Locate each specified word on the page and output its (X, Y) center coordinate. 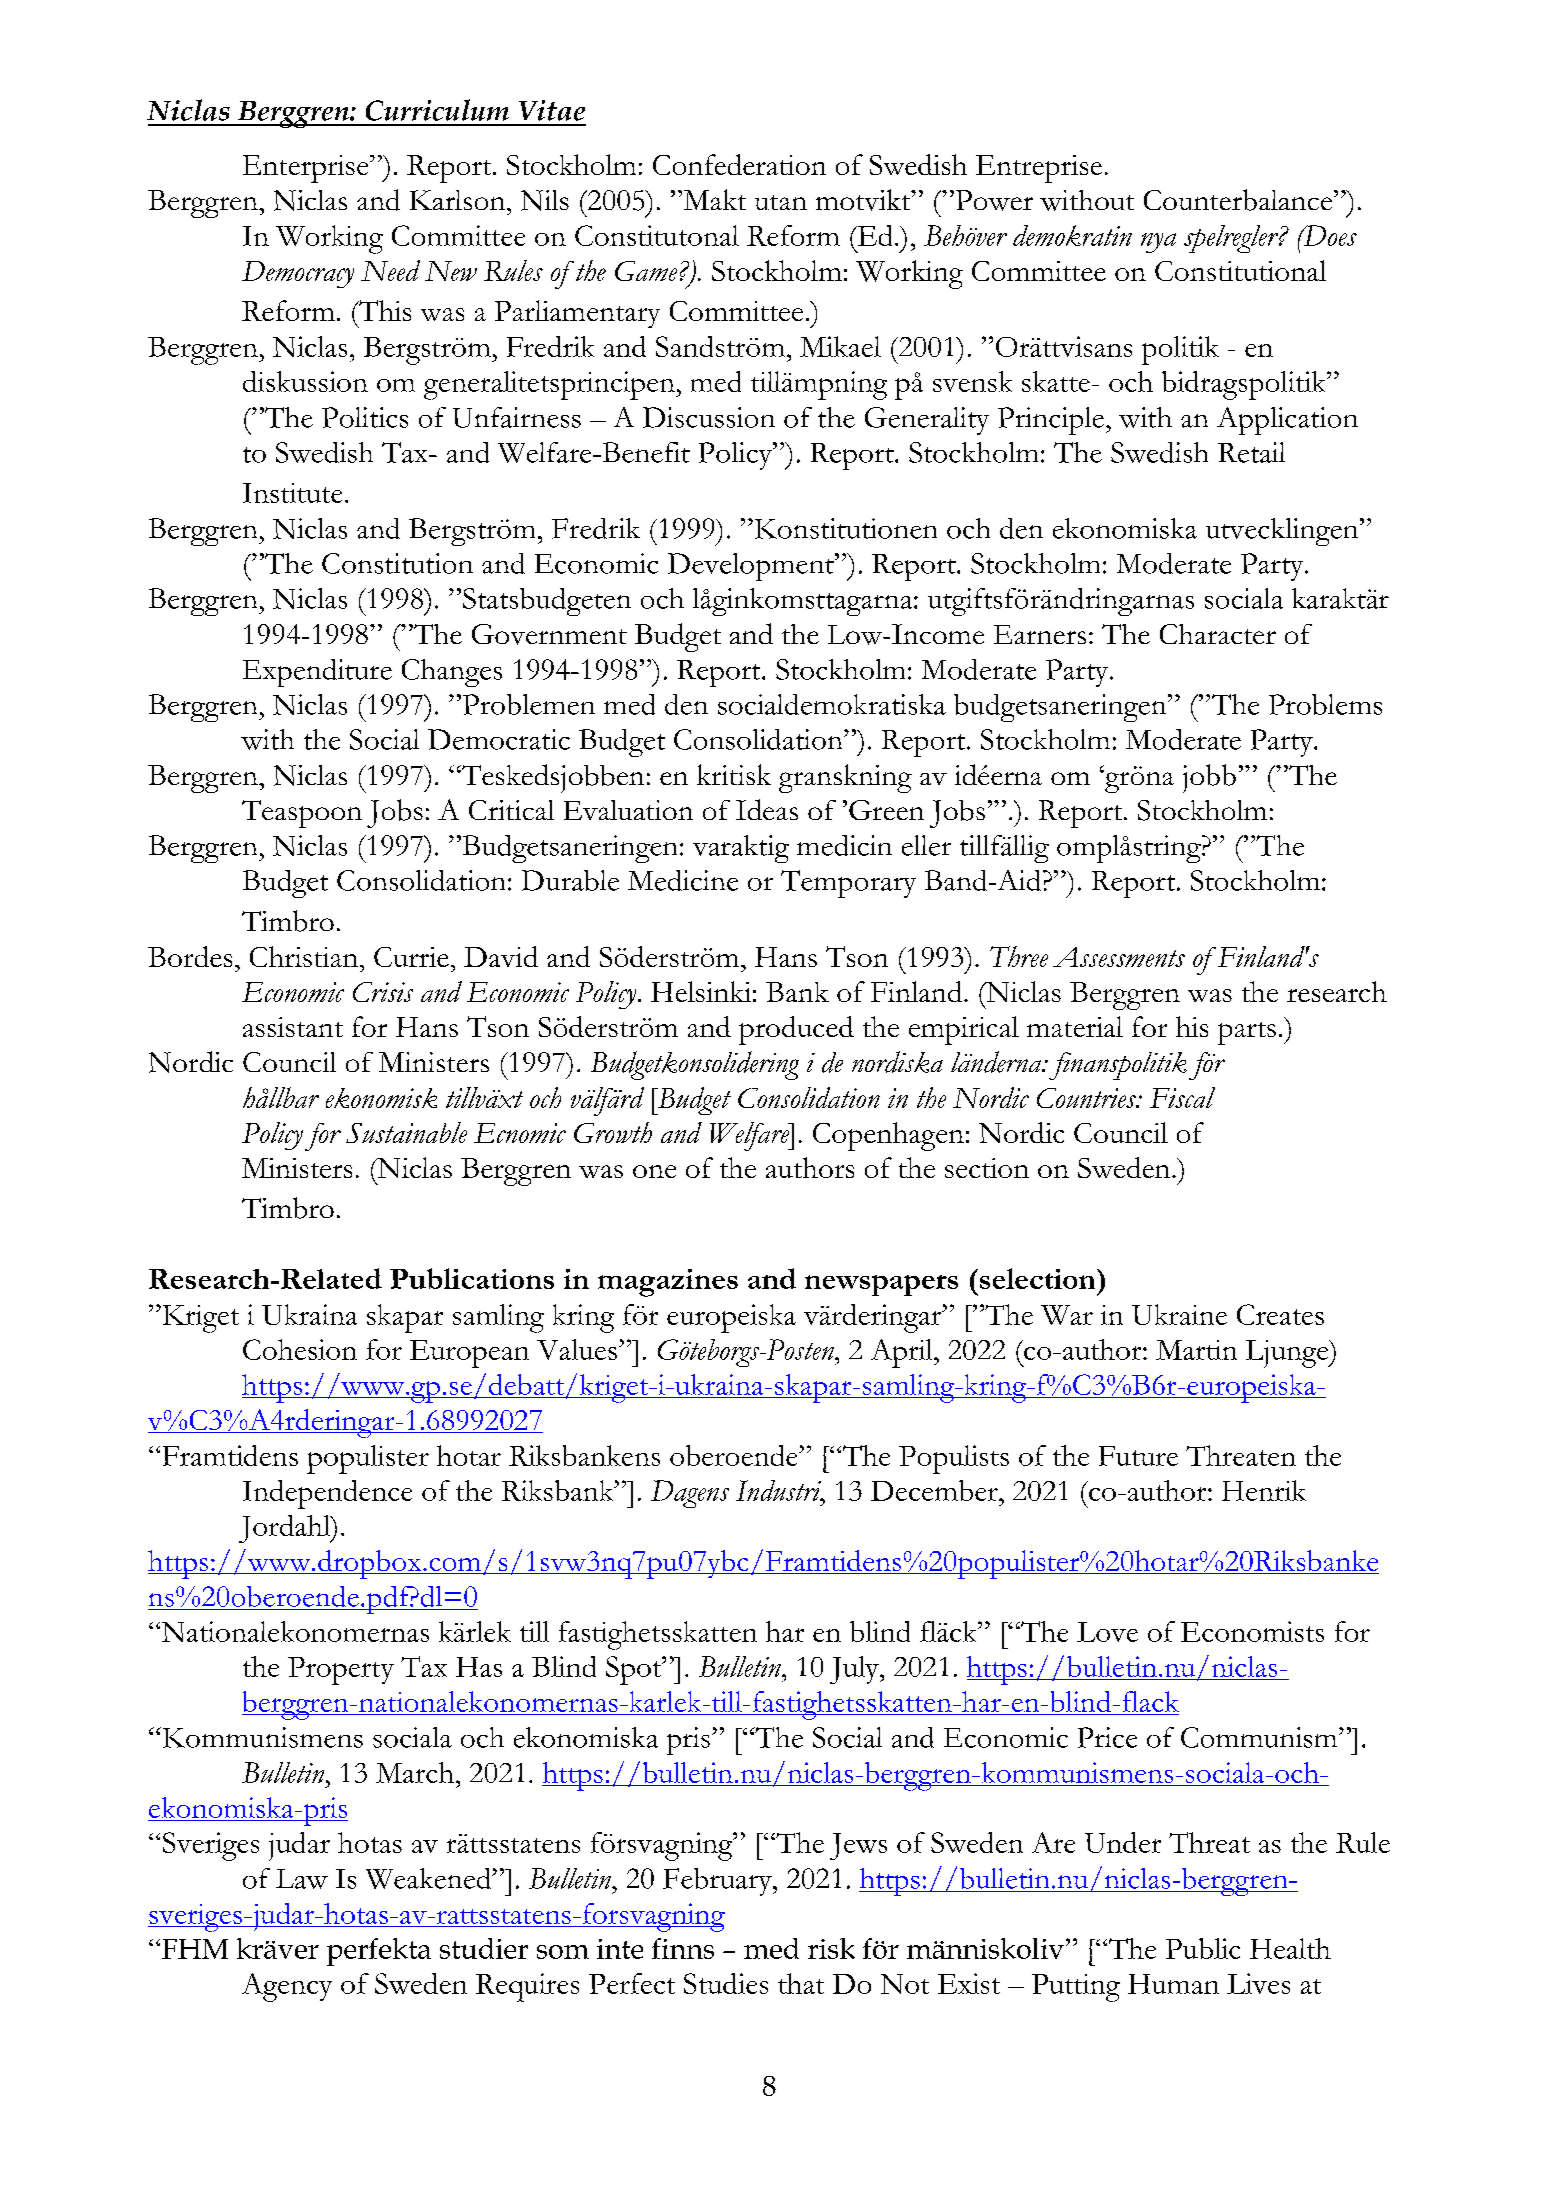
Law (302, 1879)
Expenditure (317, 673)
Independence (327, 1494)
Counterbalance (1238, 200)
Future (1138, 1456)
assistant (293, 1027)
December (935, 1490)
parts (1247, 1033)
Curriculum (437, 110)
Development (752, 567)
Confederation (739, 164)
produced (796, 1030)
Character (1218, 634)
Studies (726, 1983)
